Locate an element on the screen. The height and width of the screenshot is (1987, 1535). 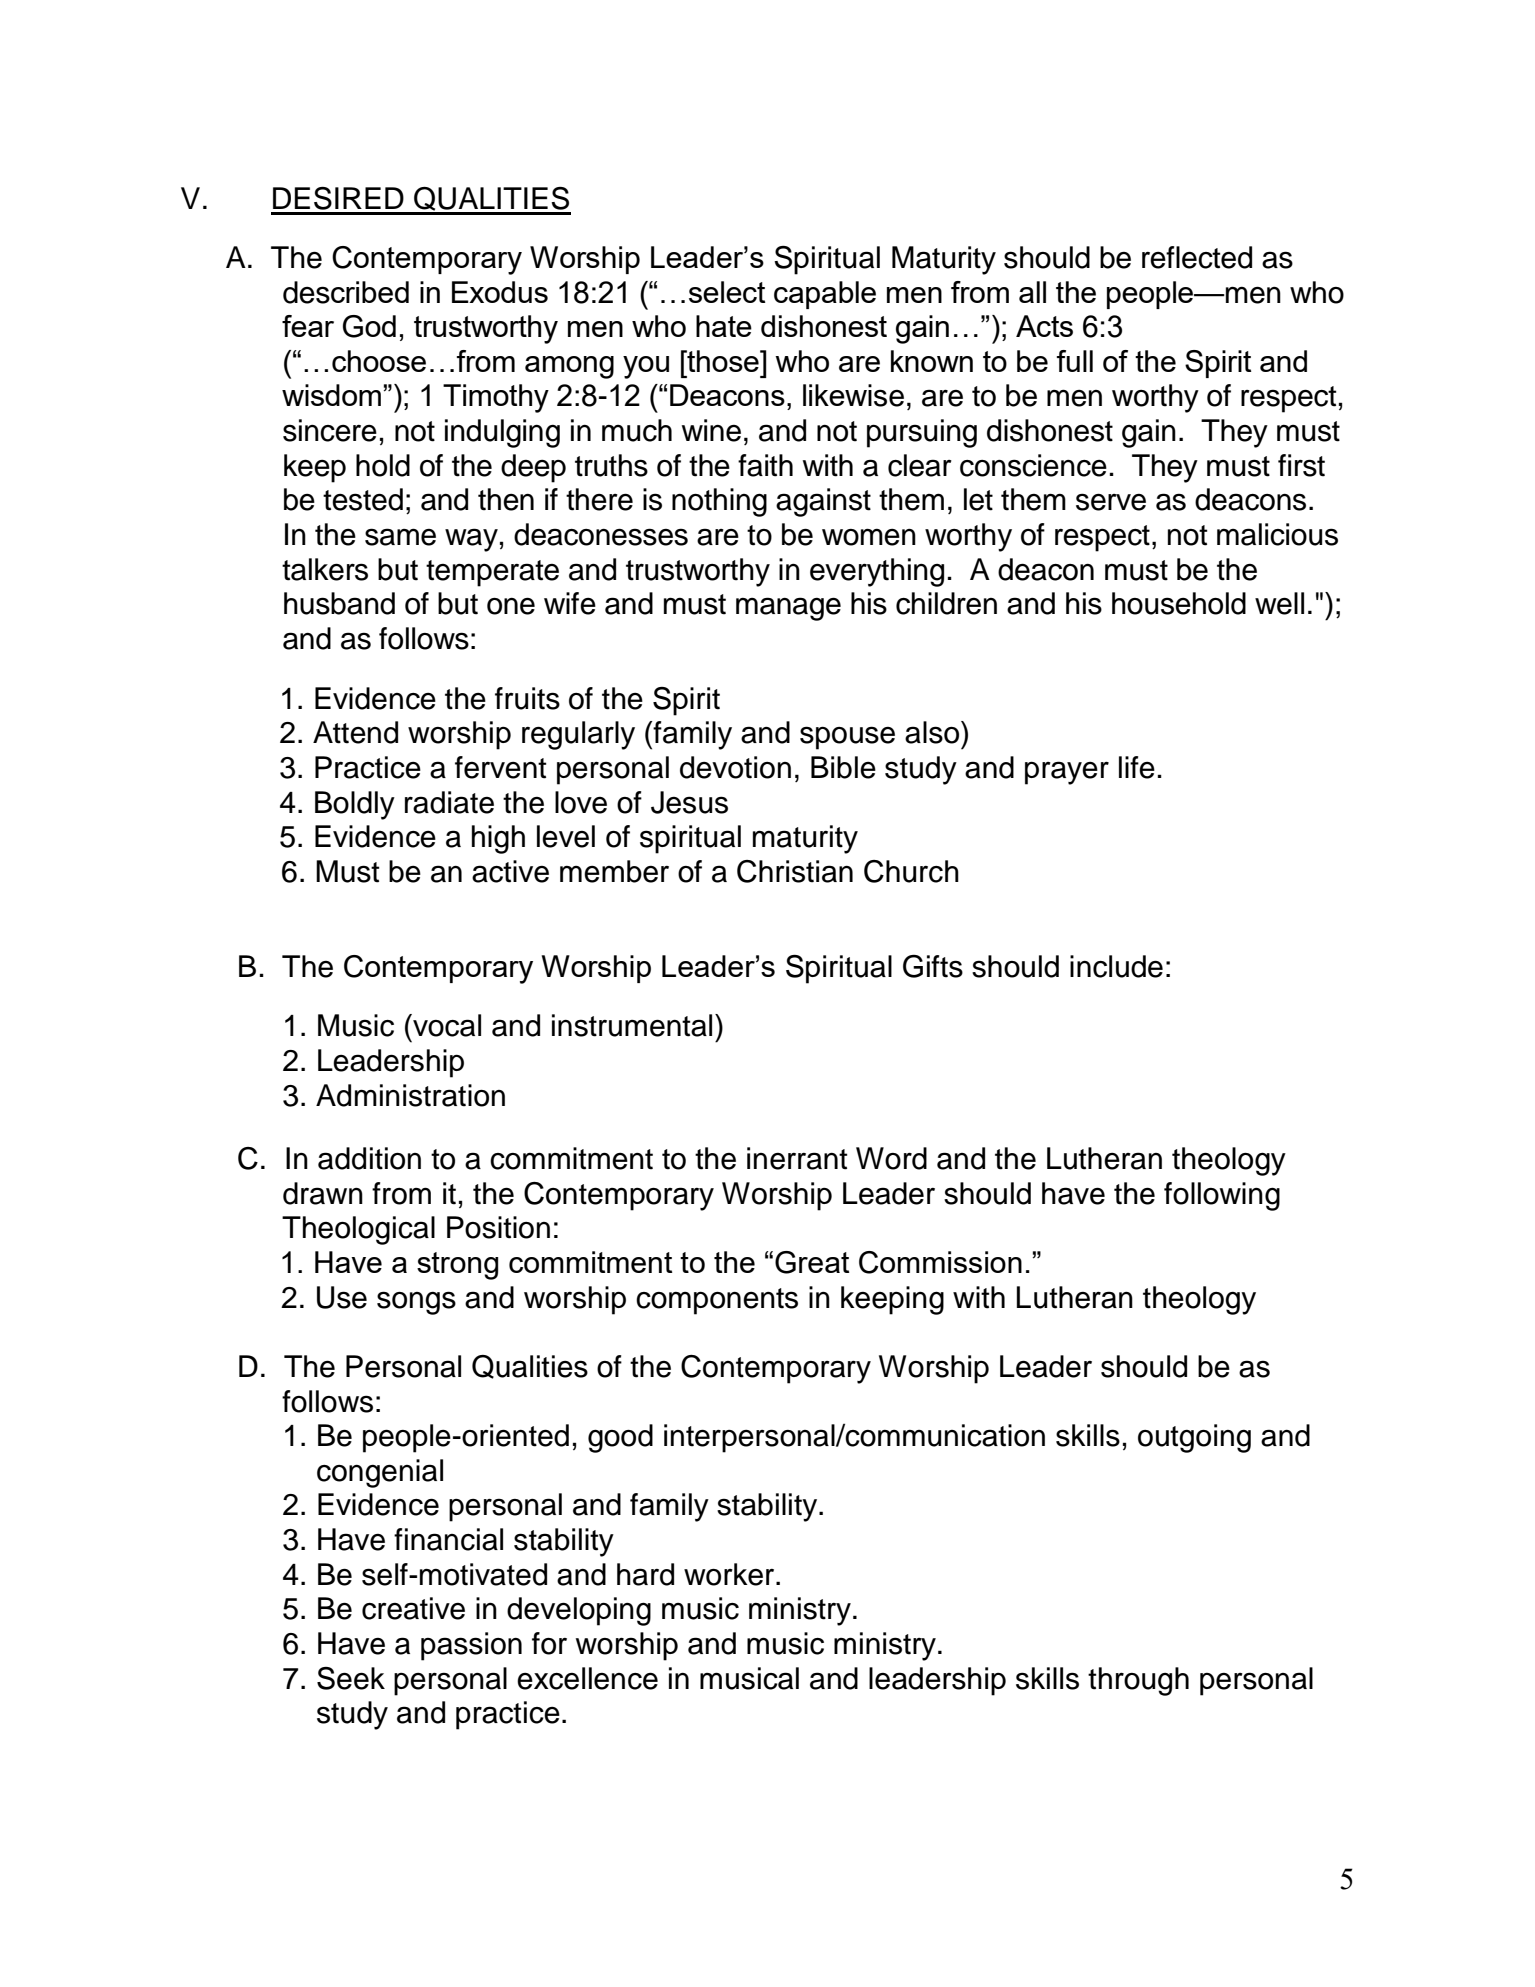
creative is located at coordinates (413, 1608).
